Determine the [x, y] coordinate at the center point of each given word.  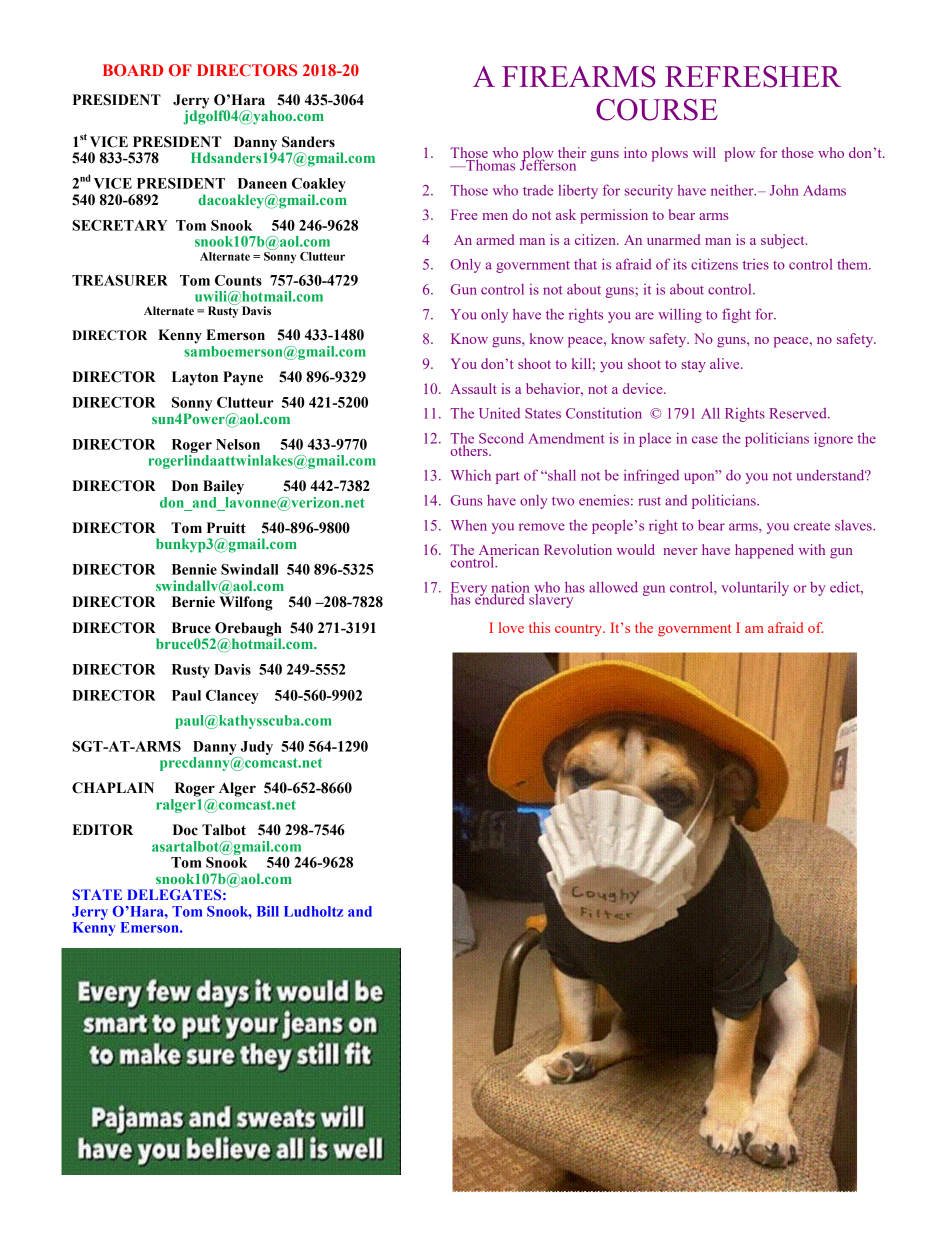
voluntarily [755, 588]
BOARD [133, 70]
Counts [238, 280]
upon [700, 477]
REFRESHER [753, 77]
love [511, 627]
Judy [257, 748]
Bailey [223, 487]
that [585, 264]
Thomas [490, 164]
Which [471, 475]
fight [736, 315]
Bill [268, 911]
